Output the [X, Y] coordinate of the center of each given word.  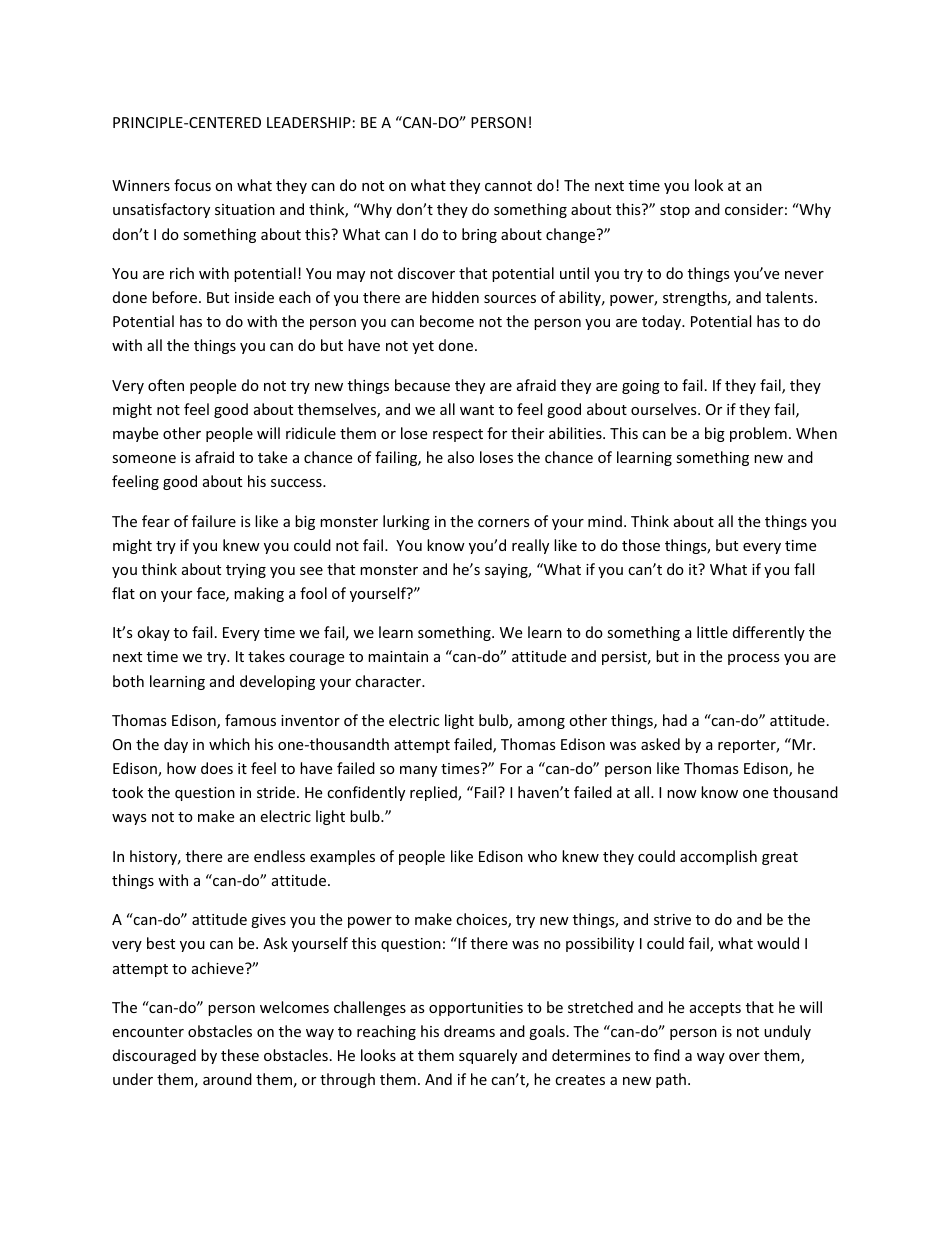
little [712, 632]
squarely [488, 1056]
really [530, 546]
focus [192, 185]
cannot [508, 186]
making [259, 594]
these [240, 1055]
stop [675, 211]
